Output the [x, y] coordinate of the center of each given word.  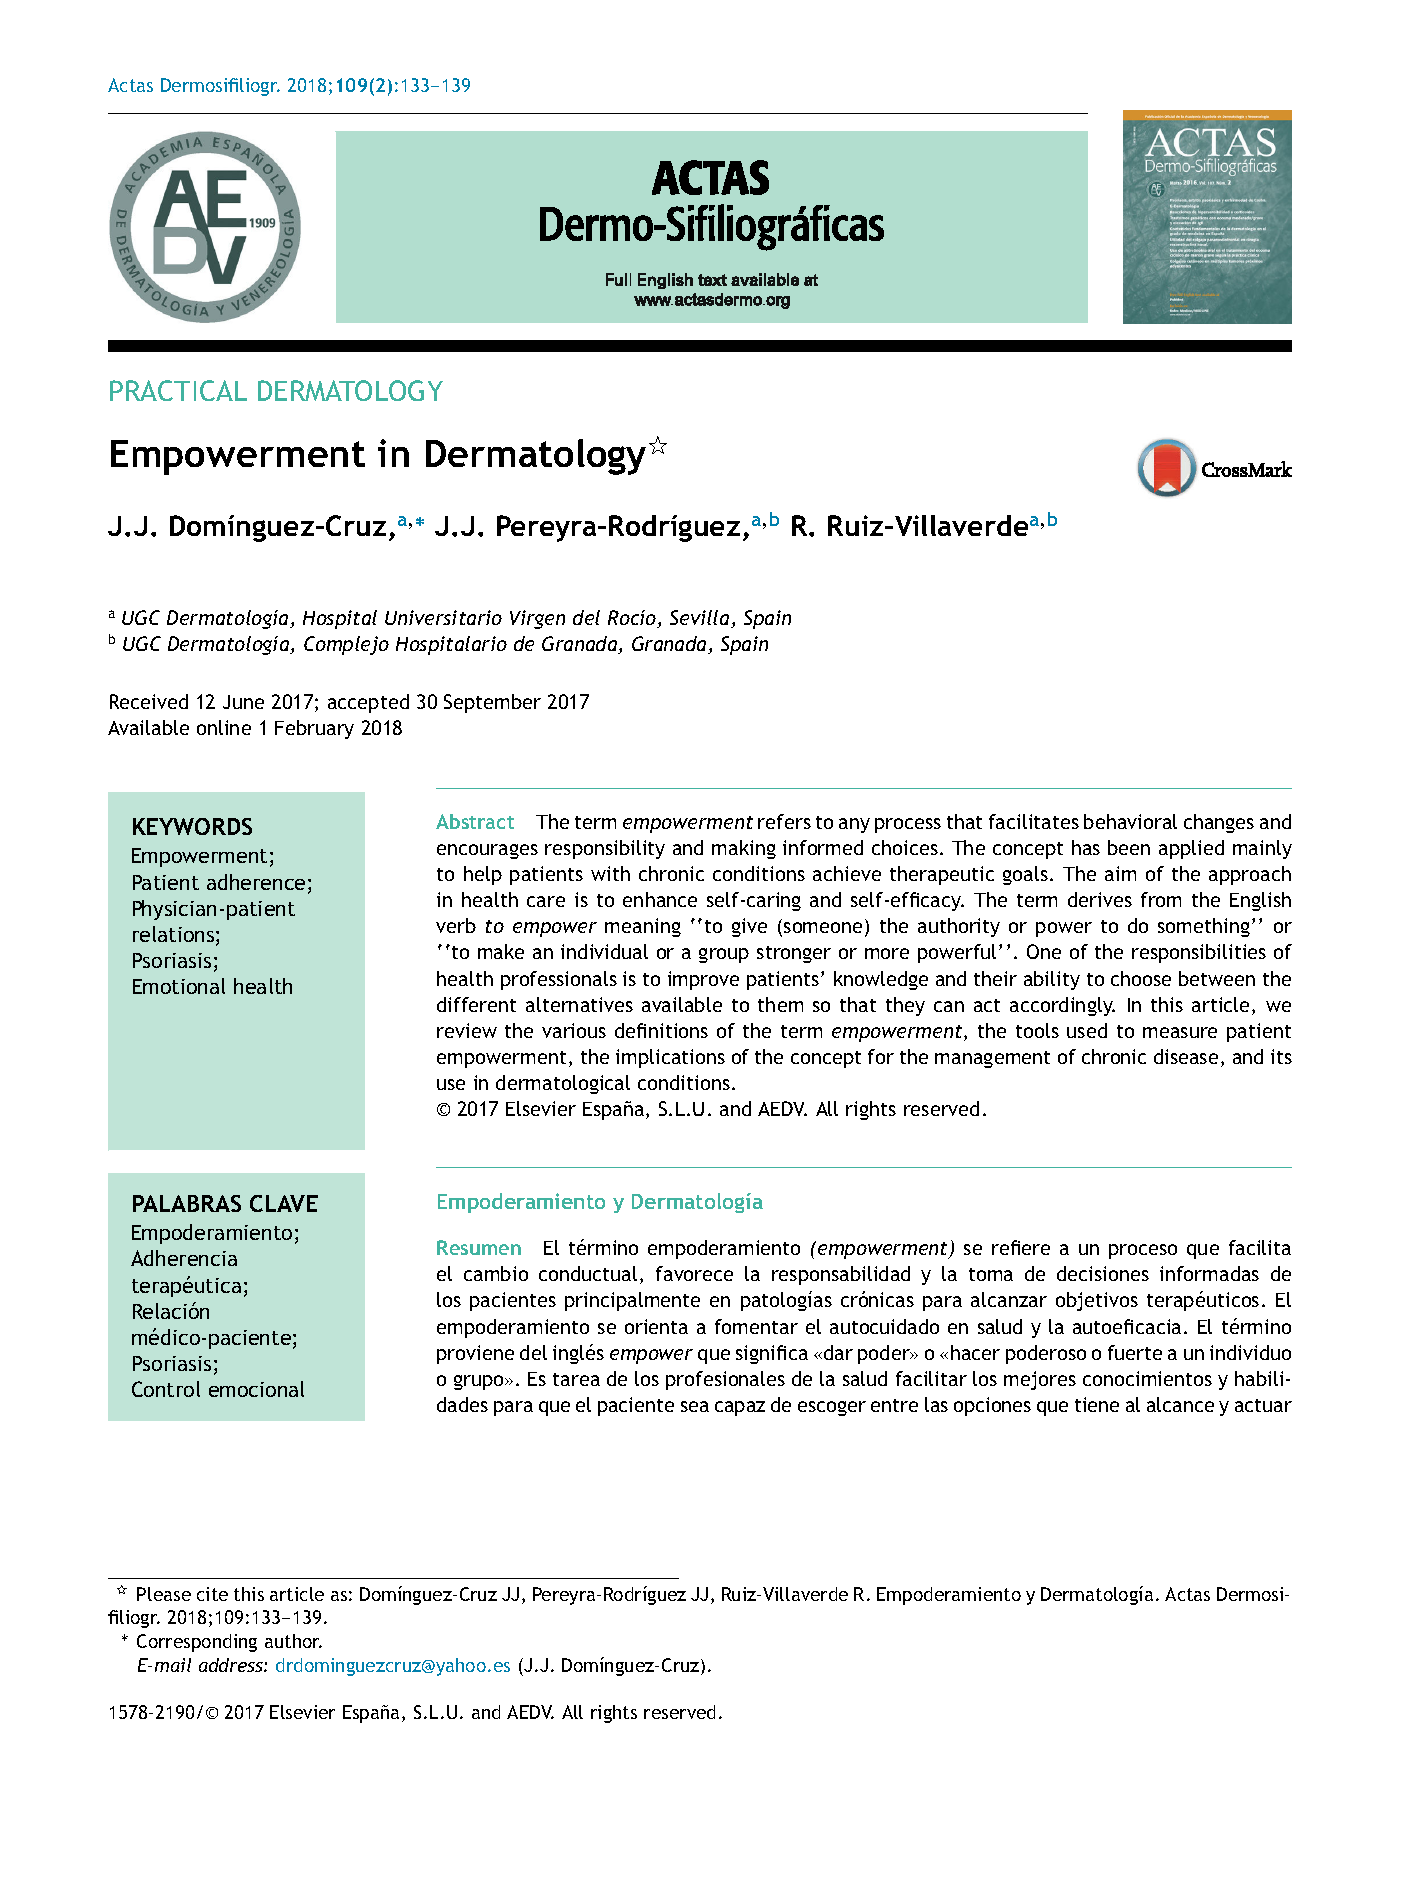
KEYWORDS [192, 826]
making [744, 849]
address [232, 1665]
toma [991, 1274]
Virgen [537, 619]
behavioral [1130, 821]
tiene [1097, 1404]
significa [772, 1354]
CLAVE [284, 1203]
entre [894, 1405]
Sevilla [701, 619]
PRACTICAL [178, 390]
